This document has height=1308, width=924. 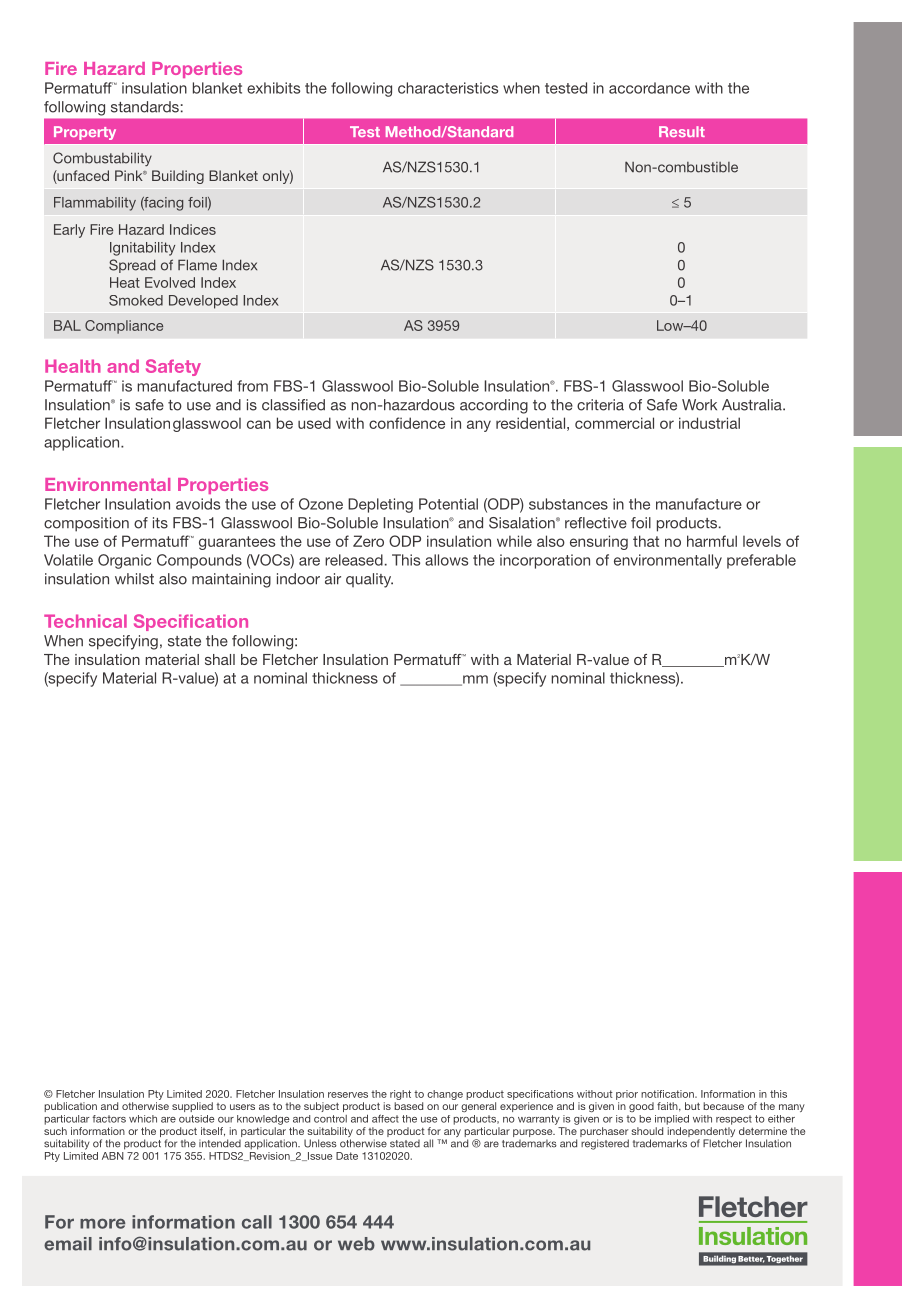 I want to click on Property, so click(x=85, y=133).
